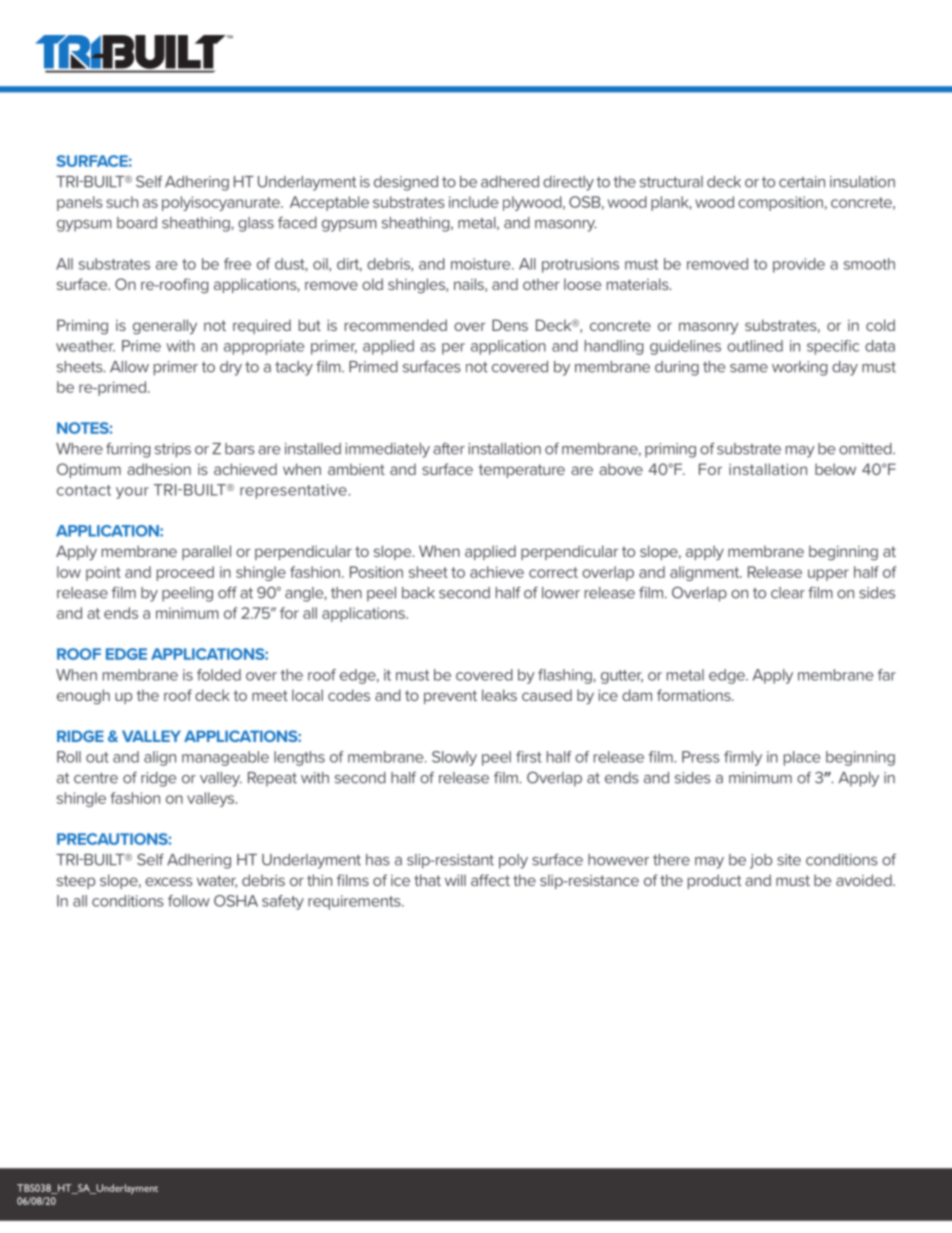 Image resolution: width=952 pixels, height=1233 pixels. Describe the element at coordinates (887, 675) in the screenshot. I see `far` at that location.
